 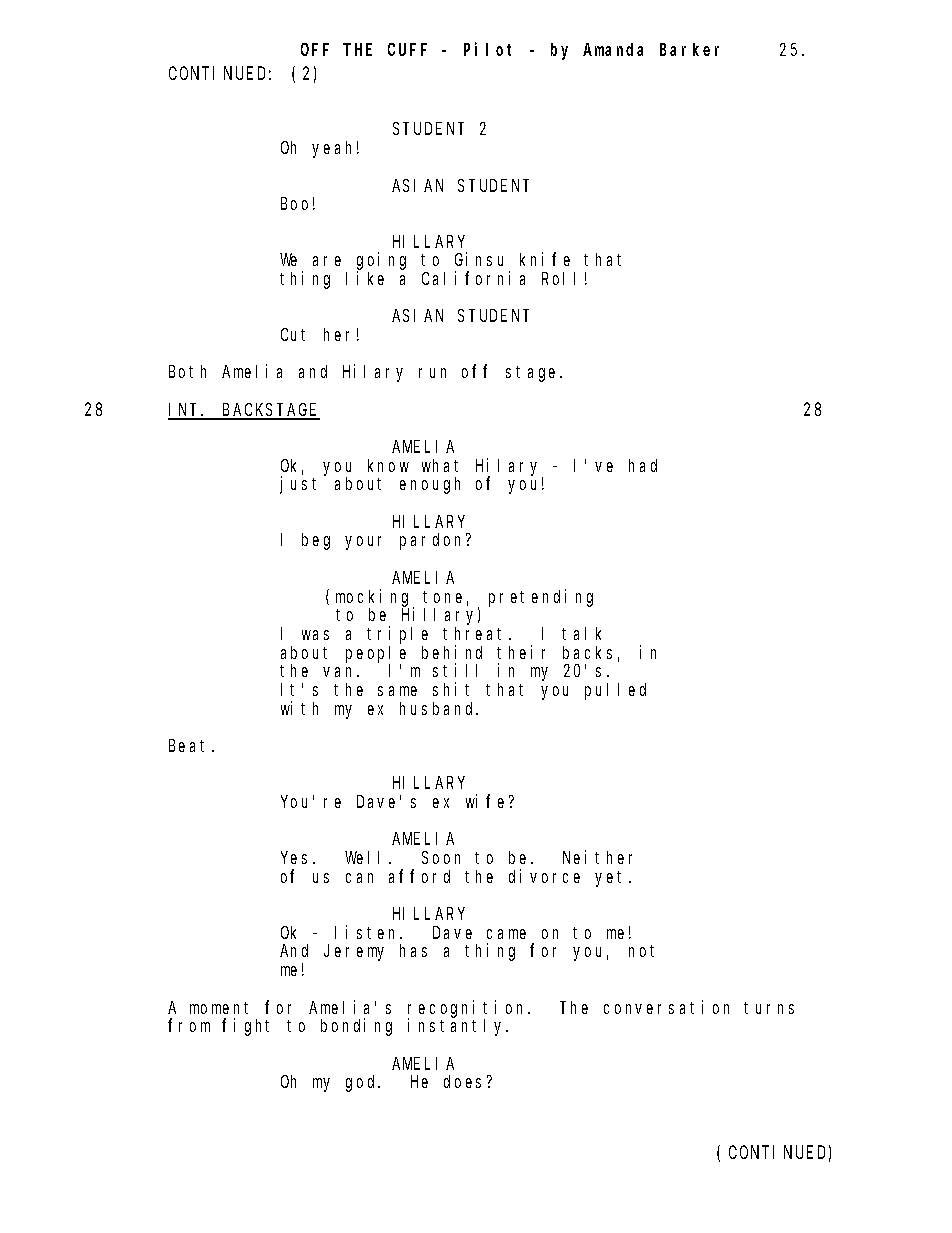 I want to click on from, so click(x=189, y=1025).
